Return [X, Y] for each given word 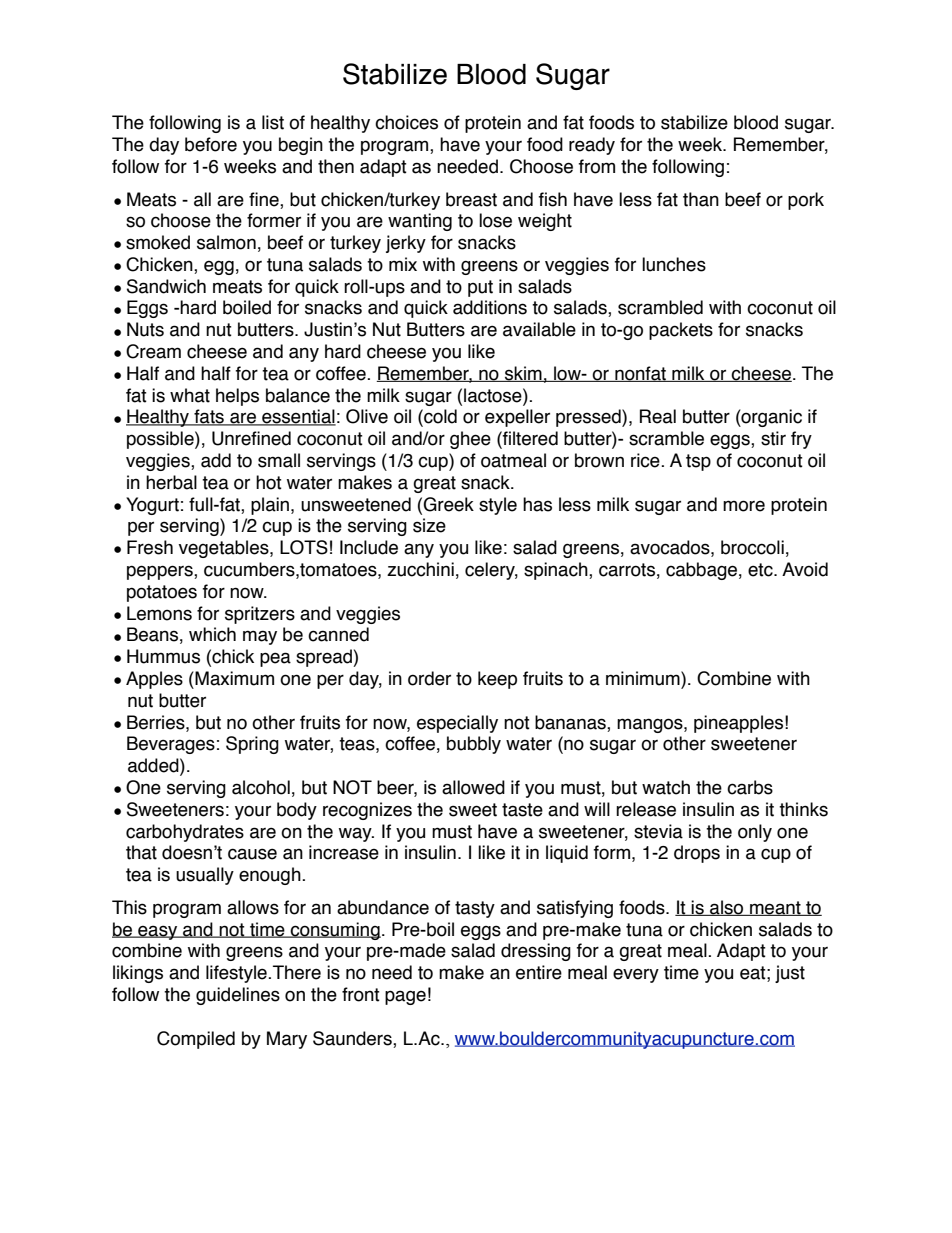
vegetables [225, 549]
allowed [473, 787]
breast [471, 199]
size [429, 525]
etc [761, 570]
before [211, 144]
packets [681, 331]
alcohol [261, 787]
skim [523, 374]
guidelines [238, 996]
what [190, 395]
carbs [750, 787]
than [701, 199]
